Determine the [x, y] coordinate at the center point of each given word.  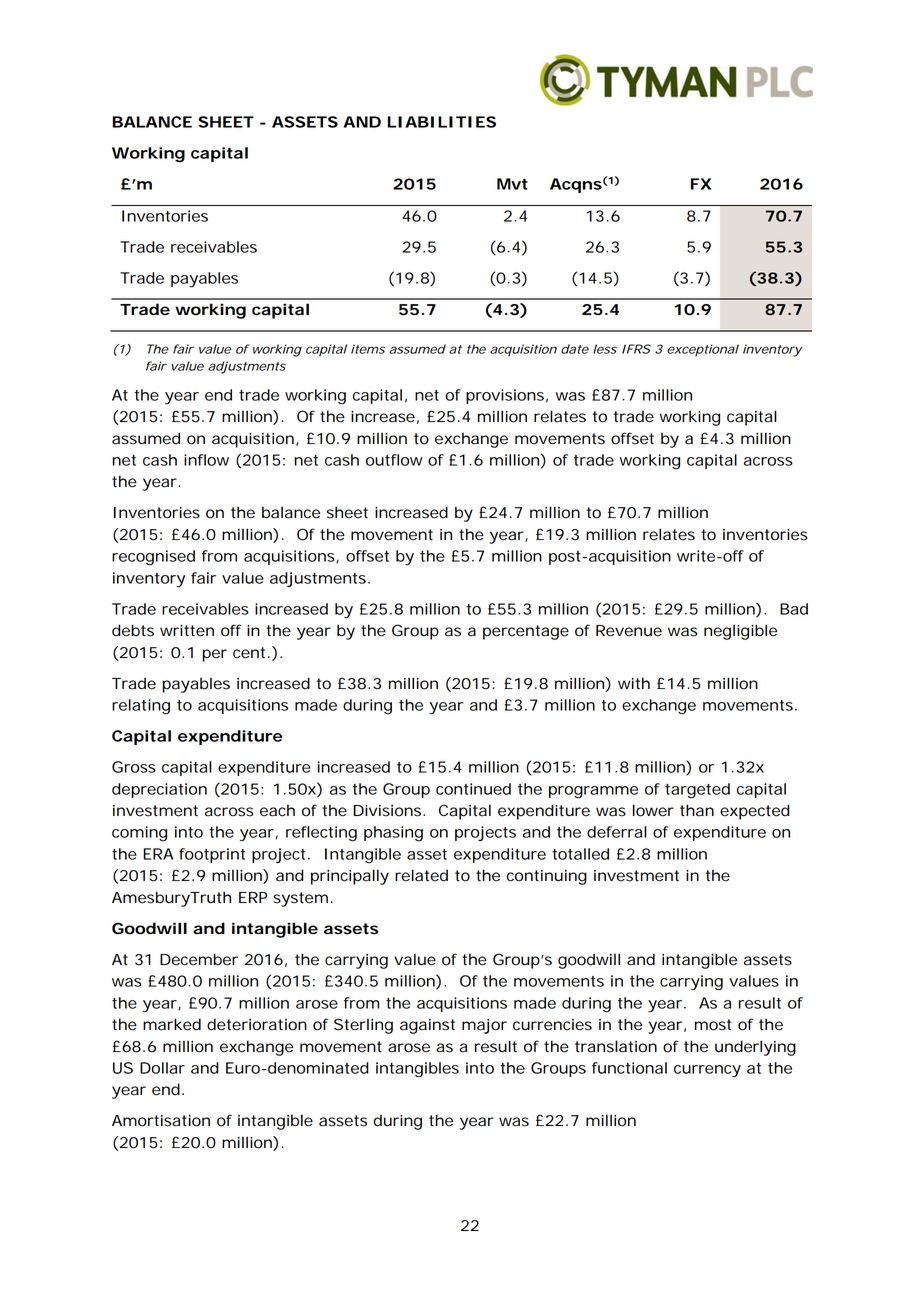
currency [707, 1071]
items [368, 349]
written [187, 631]
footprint [212, 855]
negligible [740, 632]
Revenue [629, 631]
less [605, 349]
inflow [206, 460]
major [484, 1026]
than [697, 810]
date [575, 349]
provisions [505, 396]
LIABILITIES [442, 122]
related [421, 875]
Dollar [162, 1068]
